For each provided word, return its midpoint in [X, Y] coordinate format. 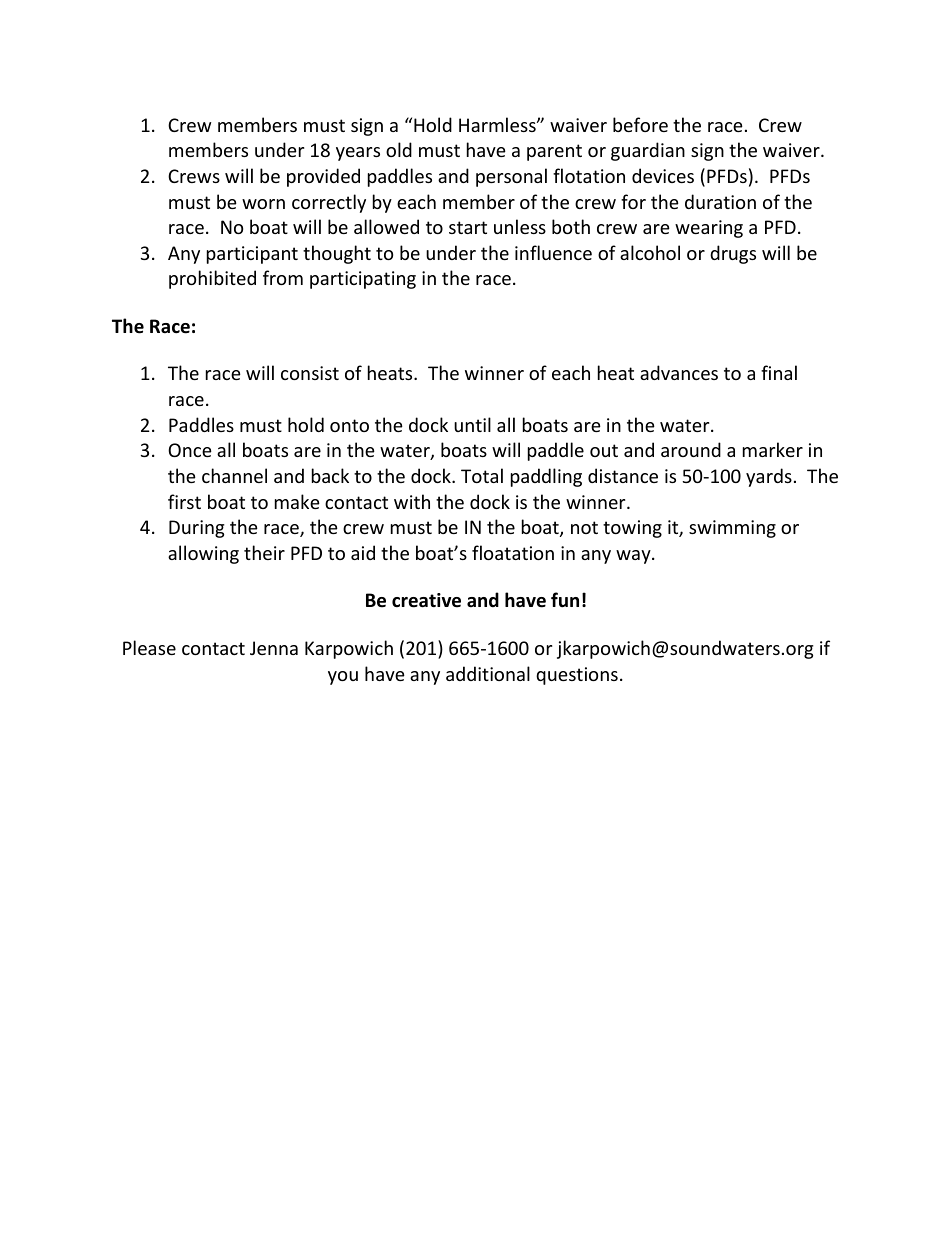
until [472, 424]
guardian [648, 151]
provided [323, 177]
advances [679, 372]
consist [310, 373]
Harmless [498, 124]
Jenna [274, 648]
